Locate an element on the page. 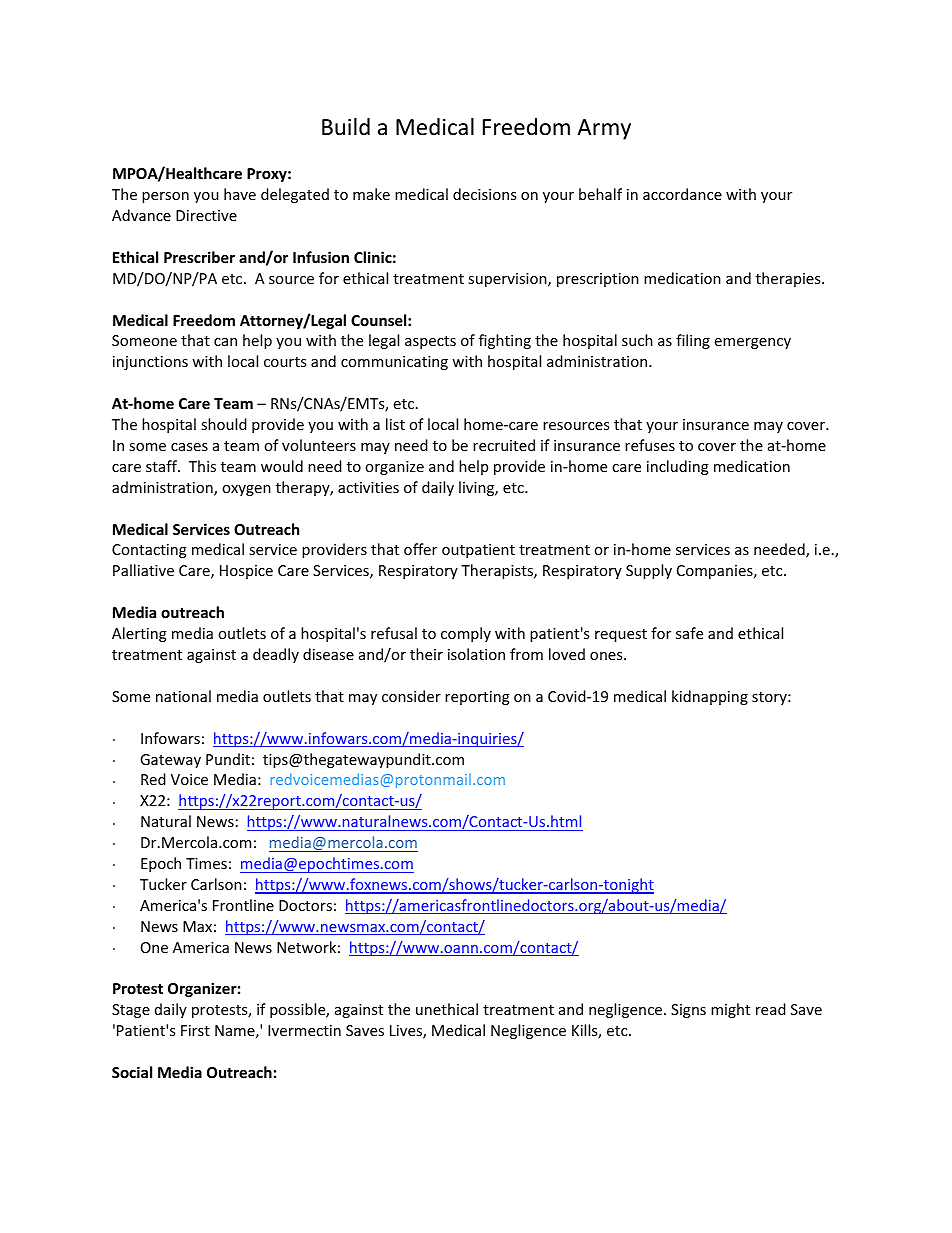 The width and height of the document is (952, 1233). First is located at coordinates (195, 1030).
